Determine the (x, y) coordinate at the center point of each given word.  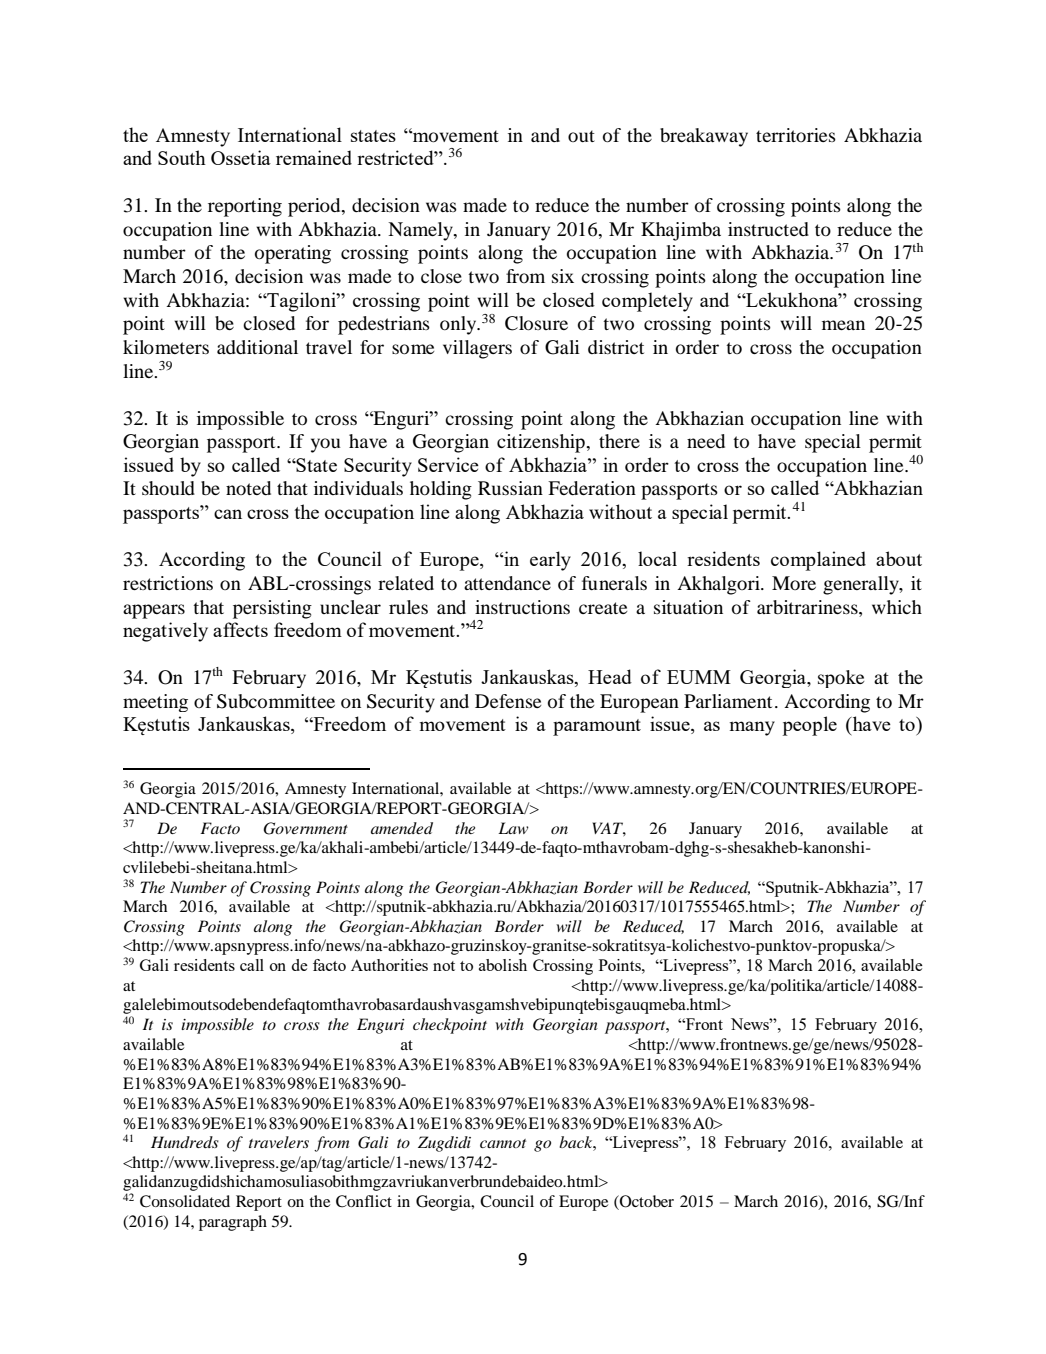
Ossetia (241, 157)
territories (796, 135)
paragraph (233, 1223)
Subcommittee (276, 701)
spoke (841, 679)
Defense (508, 701)
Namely (421, 231)
